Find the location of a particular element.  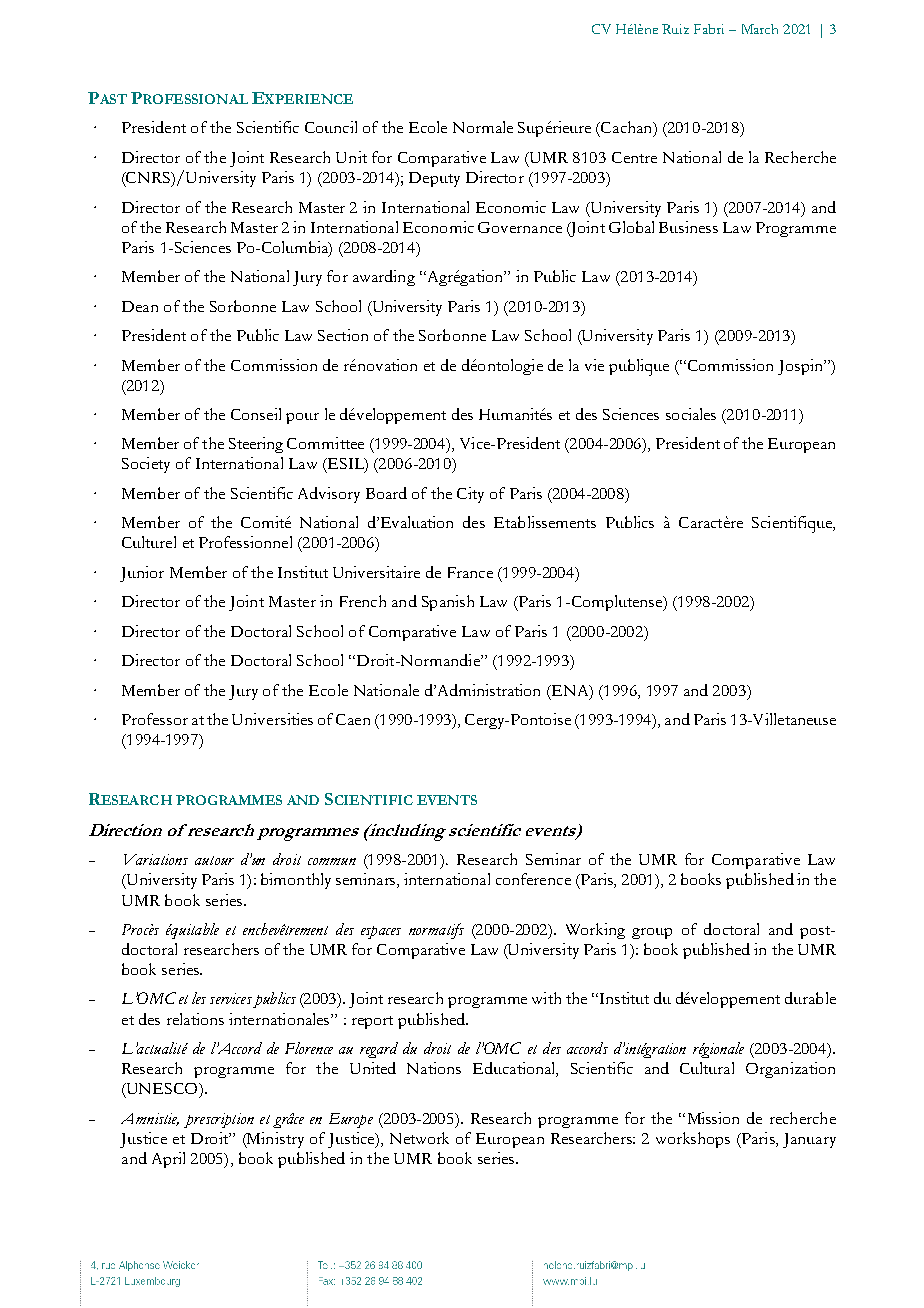

conference is located at coordinates (533, 879).
